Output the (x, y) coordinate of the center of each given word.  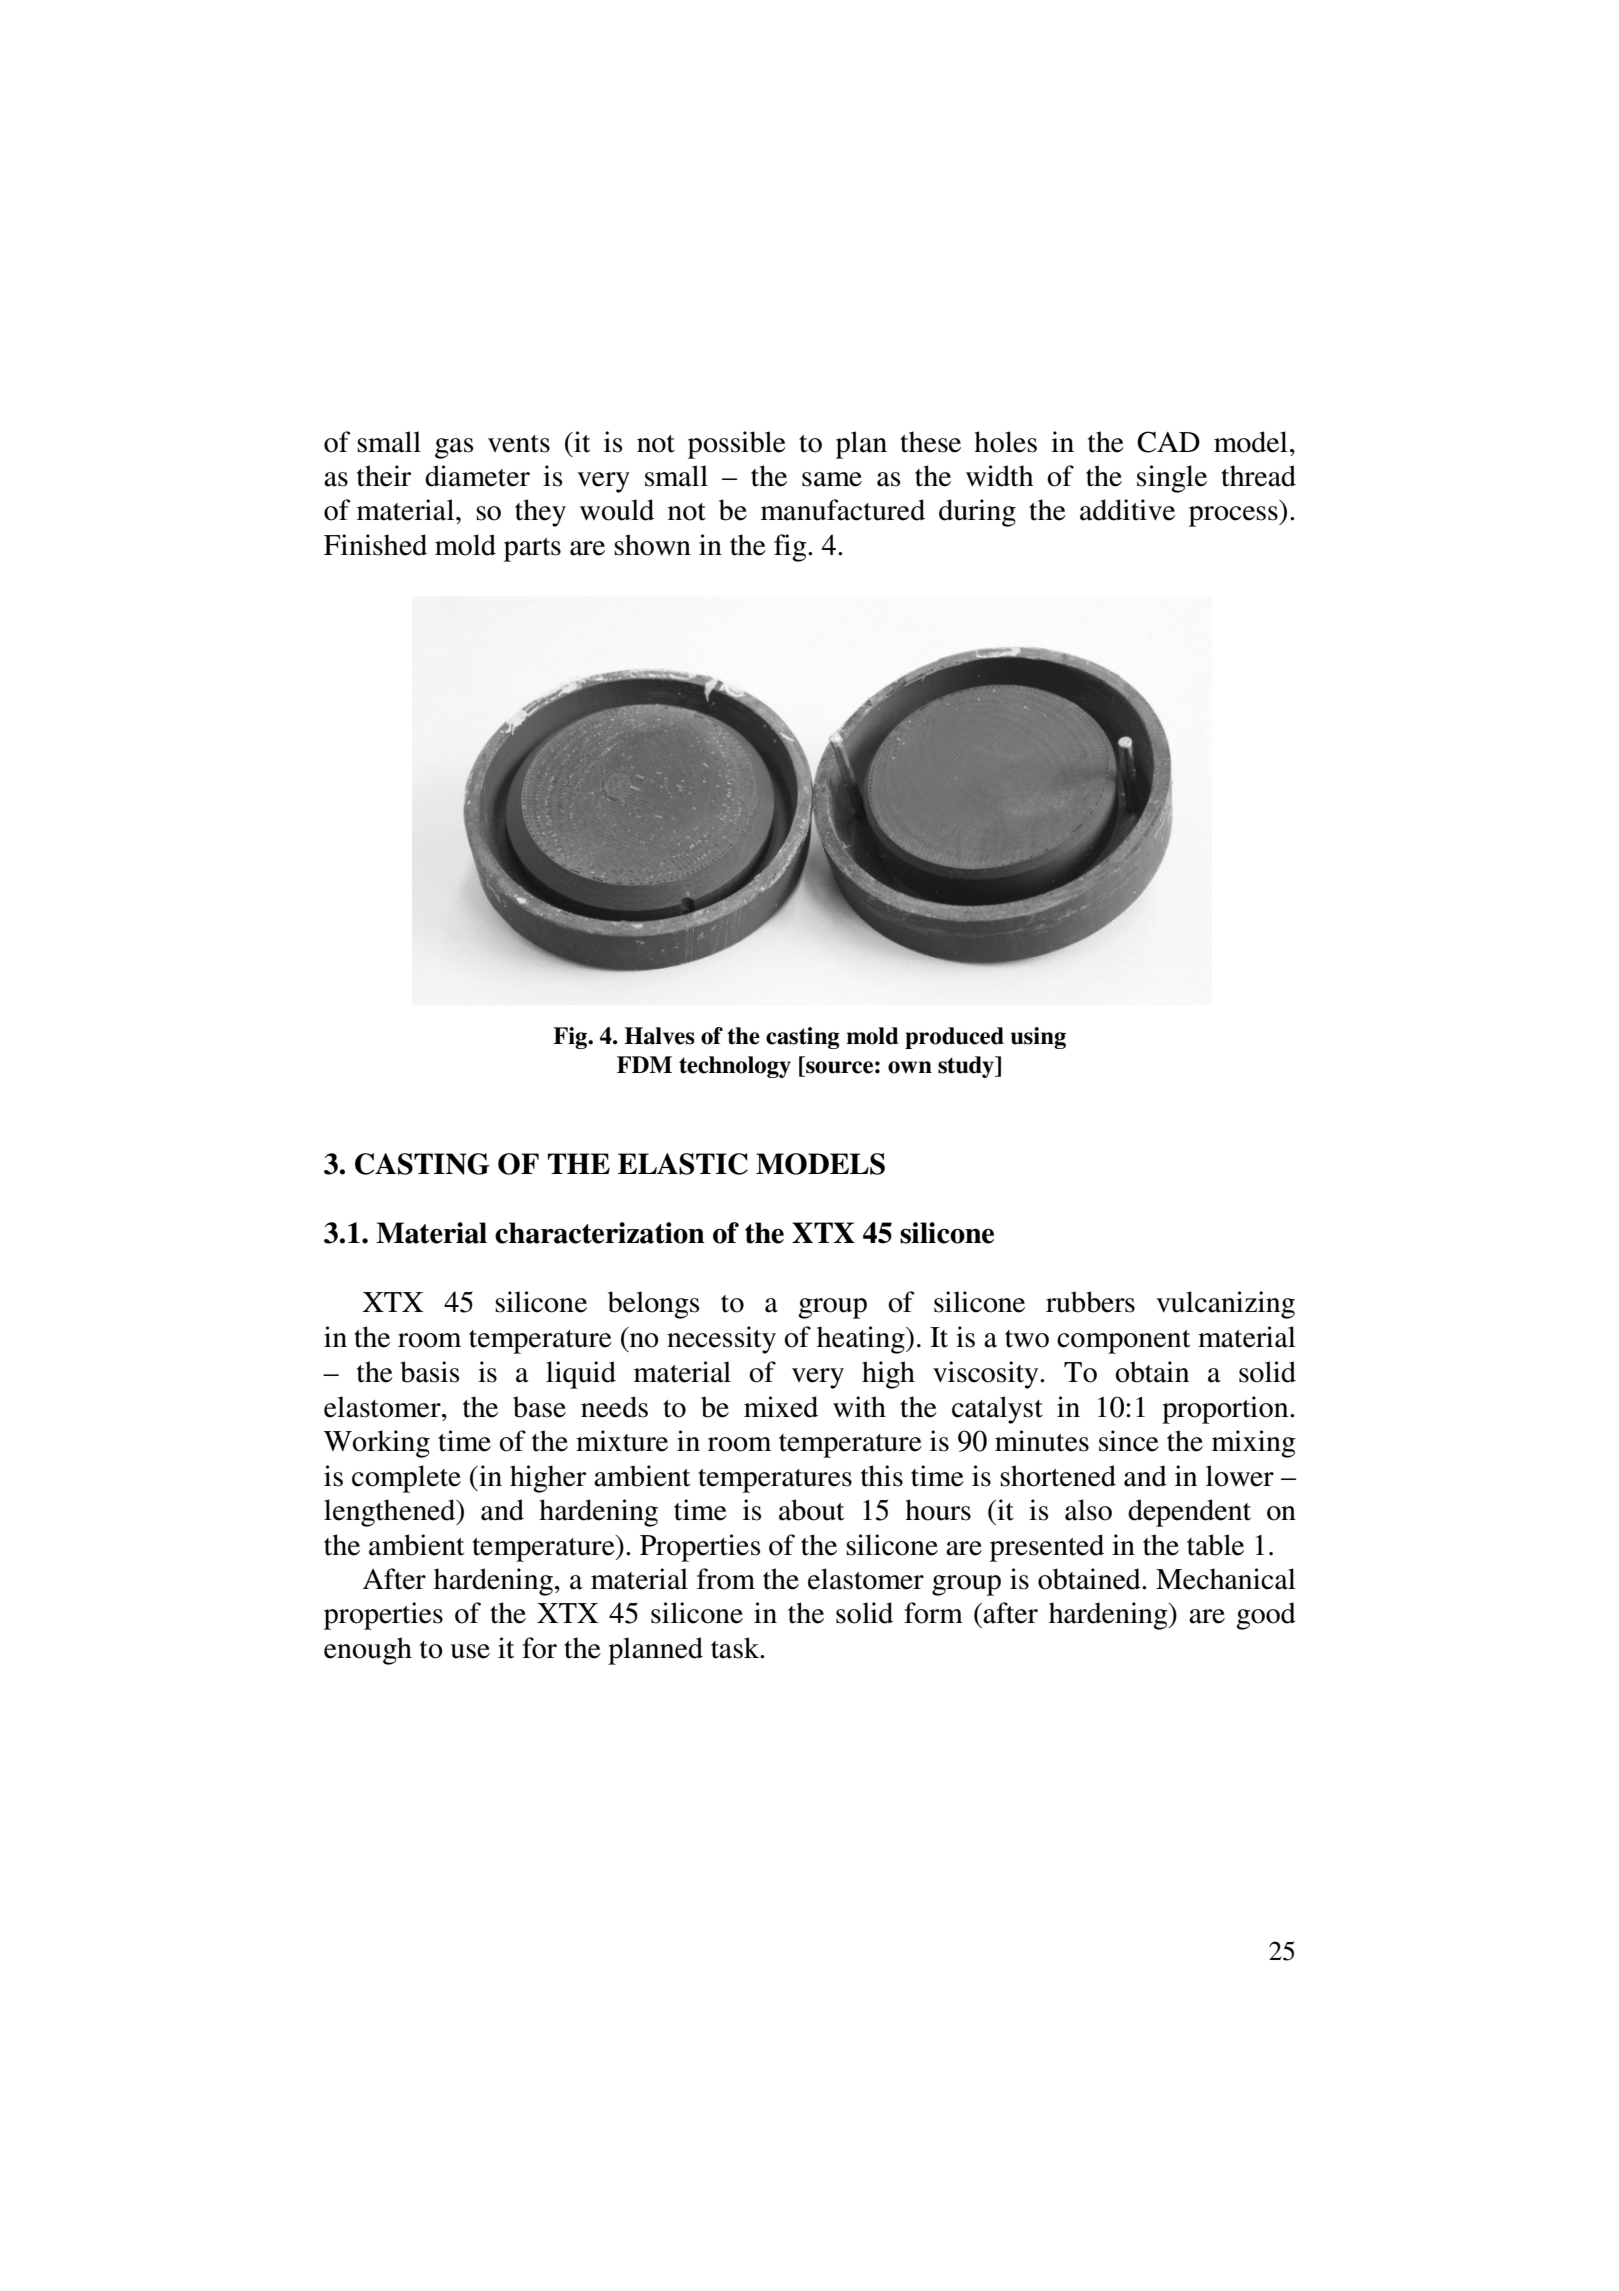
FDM (644, 1064)
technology (735, 1067)
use (470, 1651)
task (736, 1648)
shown (652, 545)
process (1234, 516)
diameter (477, 476)
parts (532, 550)
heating (862, 1340)
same (832, 479)
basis (430, 1372)
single (1172, 479)
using (1038, 1038)
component (1123, 1342)
